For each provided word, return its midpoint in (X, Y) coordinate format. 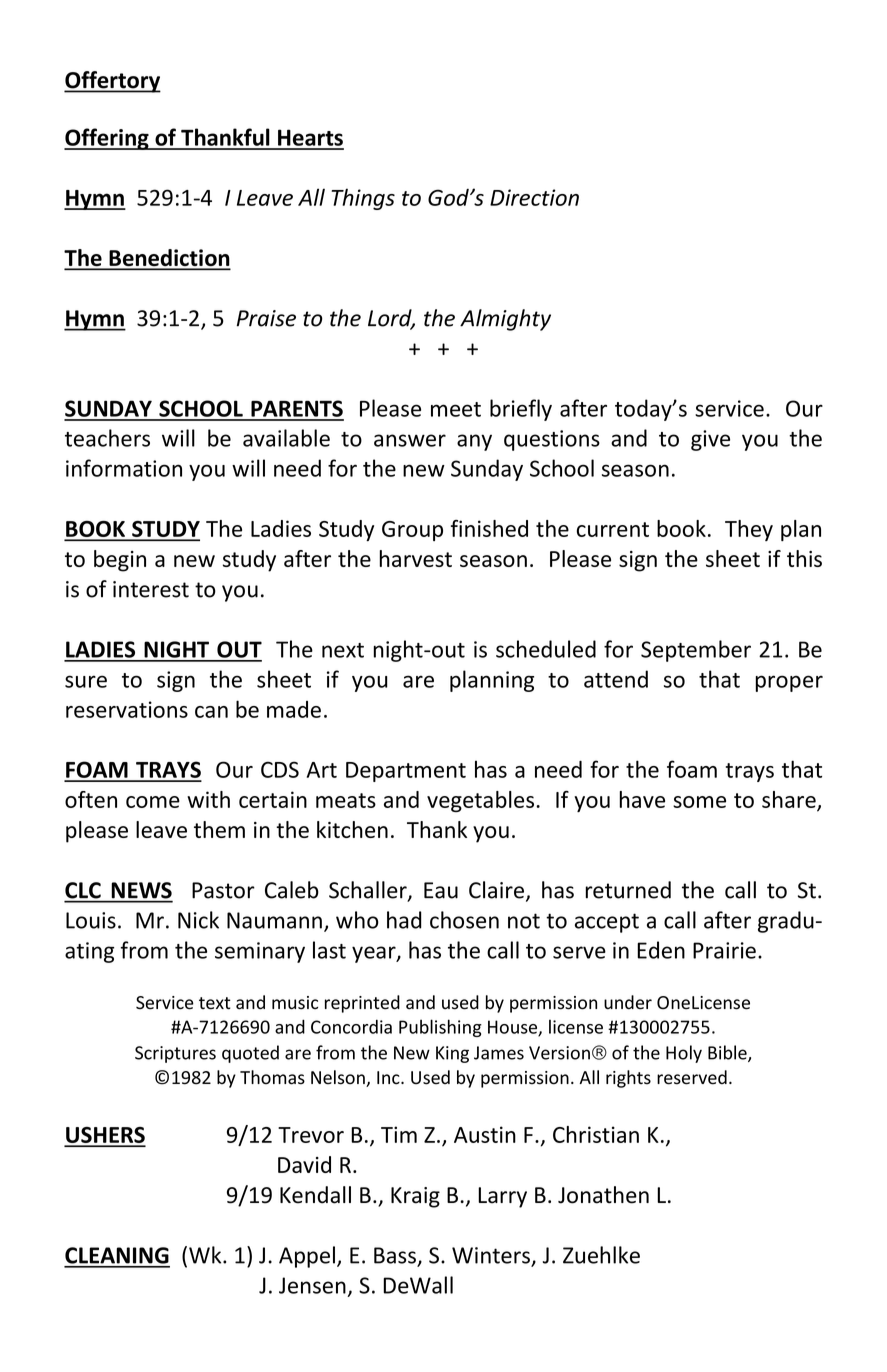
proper (789, 683)
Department (406, 772)
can (211, 712)
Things (363, 199)
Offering (107, 139)
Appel (307, 1257)
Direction (534, 197)
